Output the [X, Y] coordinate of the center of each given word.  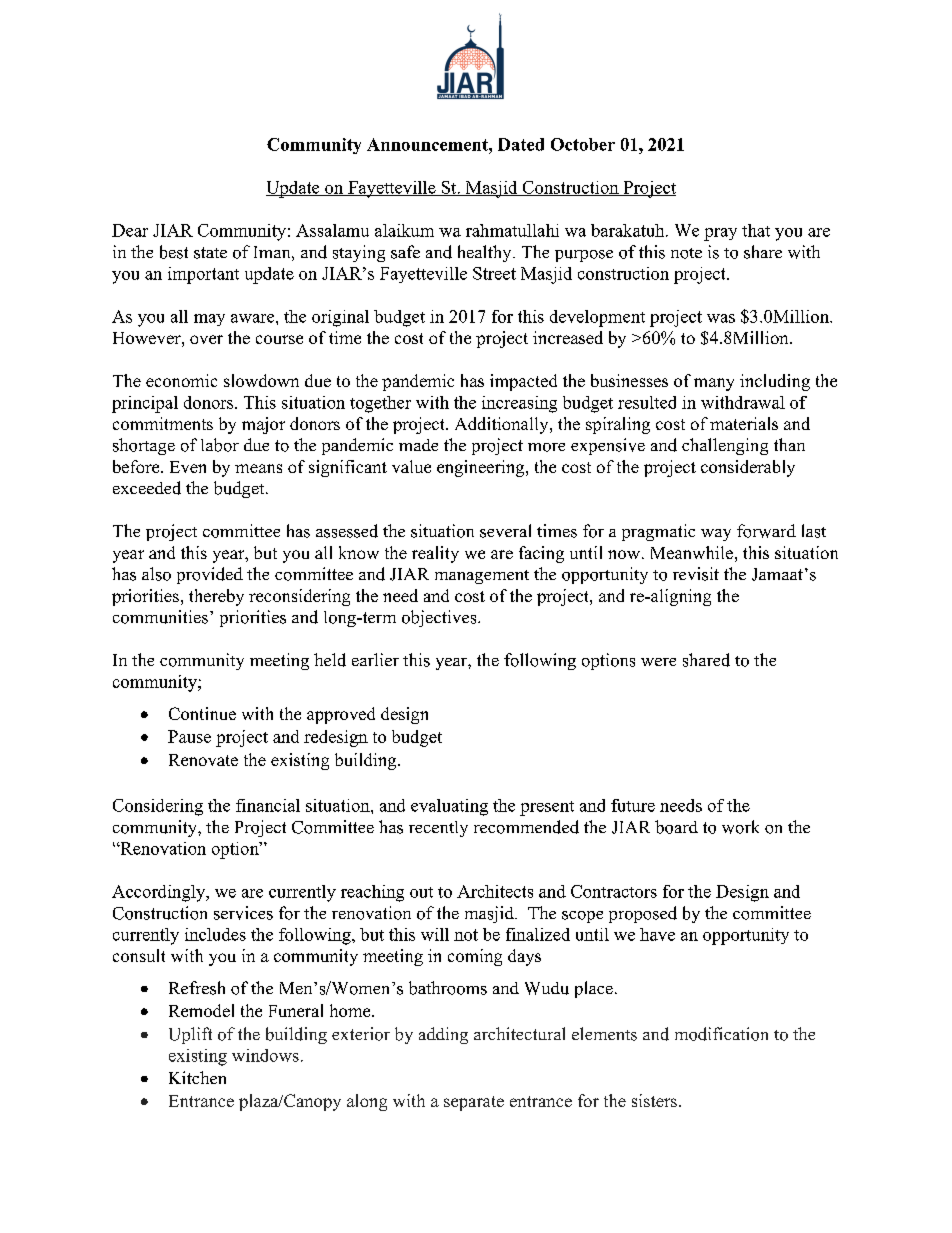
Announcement [428, 144]
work [740, 827]
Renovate [203, 760]
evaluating [449, 807]
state [210, 253]
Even [188, 467]
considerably [748, 468]
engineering [482, 468]
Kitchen [197, 1077]
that [756, 230]
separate [474, 1103]
